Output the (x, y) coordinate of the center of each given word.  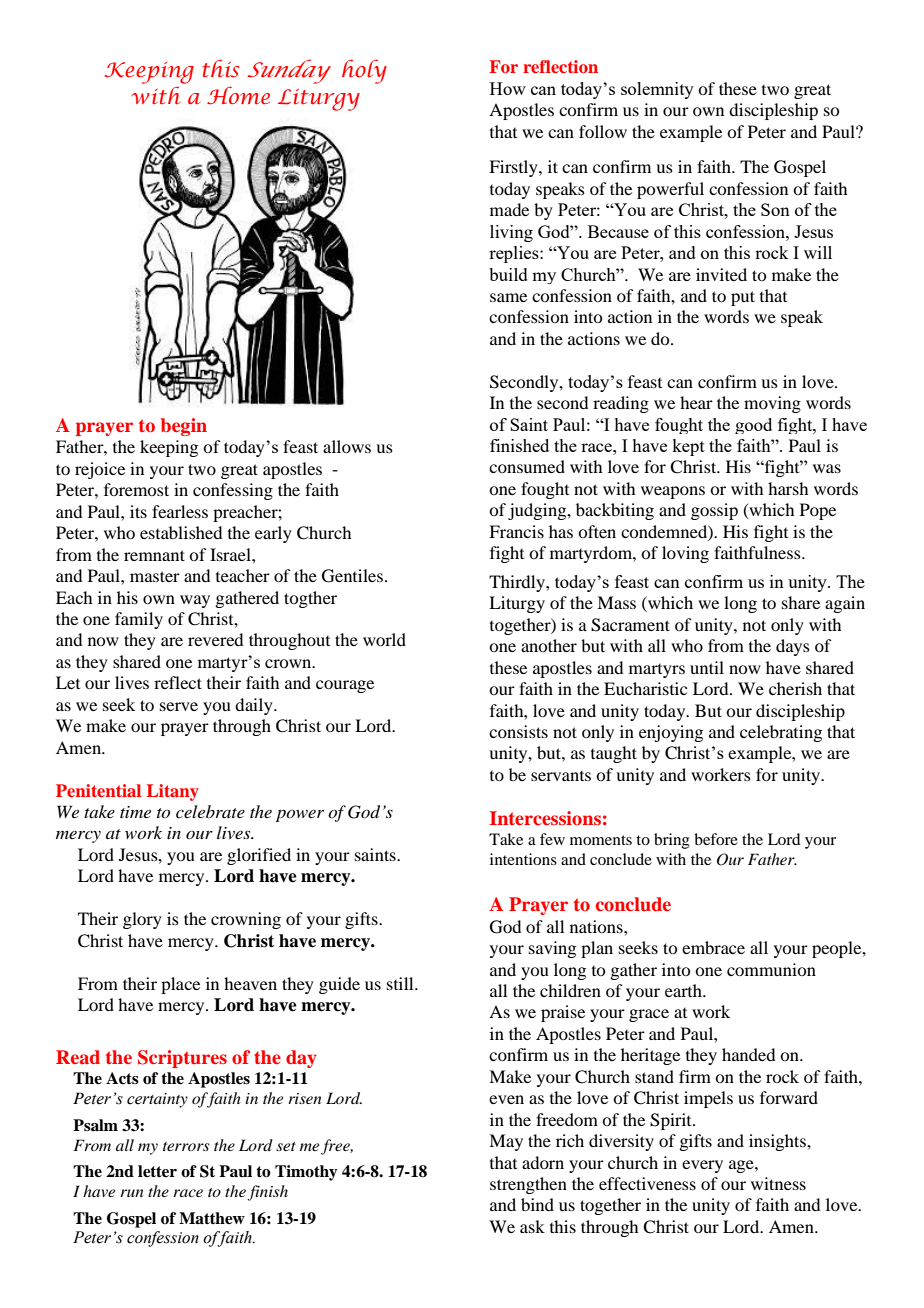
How (508, 88)
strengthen (528, 1185)
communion (771, 969)
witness (778, 1183)
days (793, 647)
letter (157, 1171)
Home (238, 95)
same (508, 297)
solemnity (657, 90)
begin (184, 427)
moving (772, 404)
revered (215, 639)
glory (142, 920)
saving (552, 949)
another (549, 645)
